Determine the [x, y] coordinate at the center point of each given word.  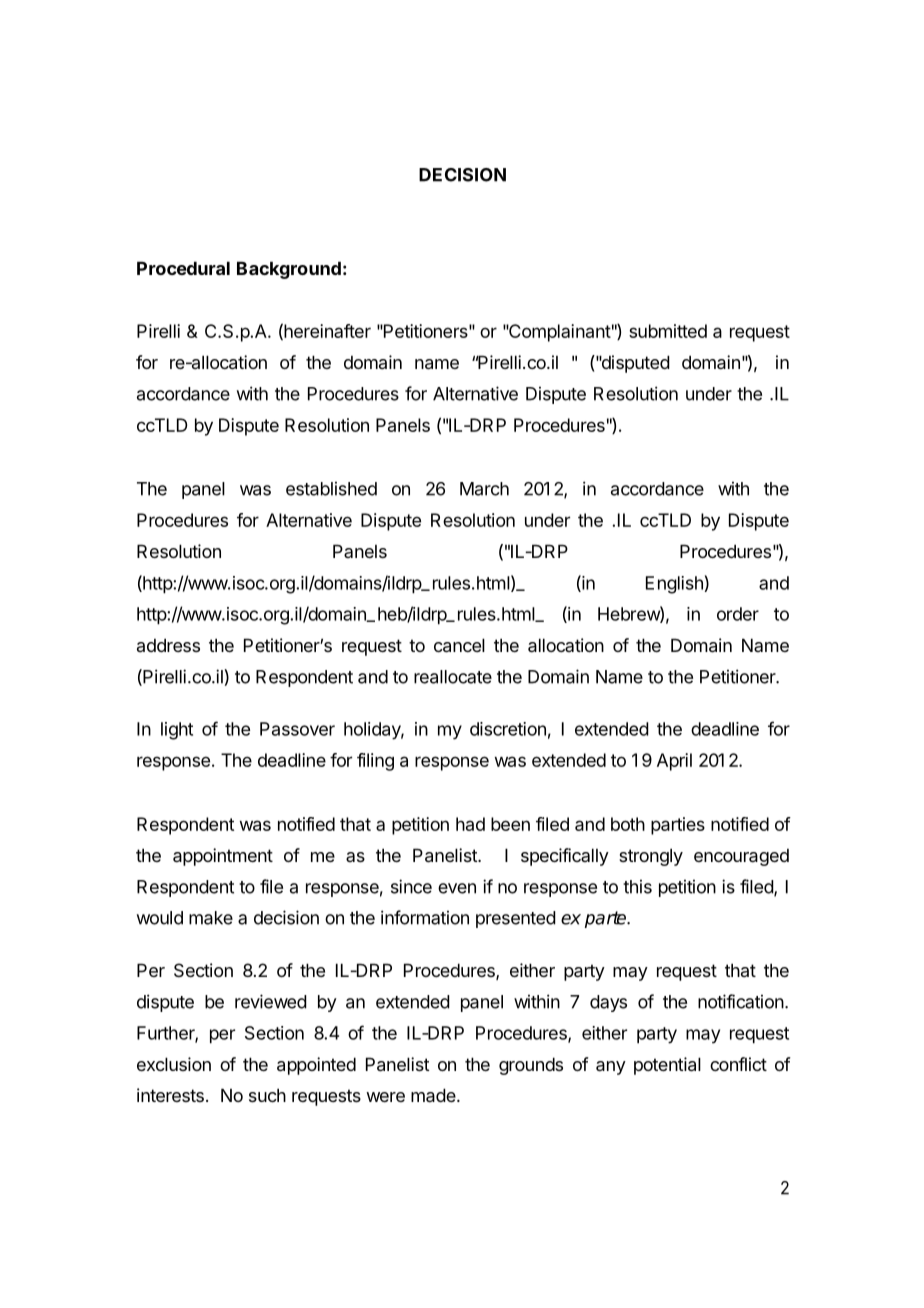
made [434, 1095]
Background [289, 270]
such [267, 1095]
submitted [668, 331]
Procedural [183, 268]
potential [667, 1066]
